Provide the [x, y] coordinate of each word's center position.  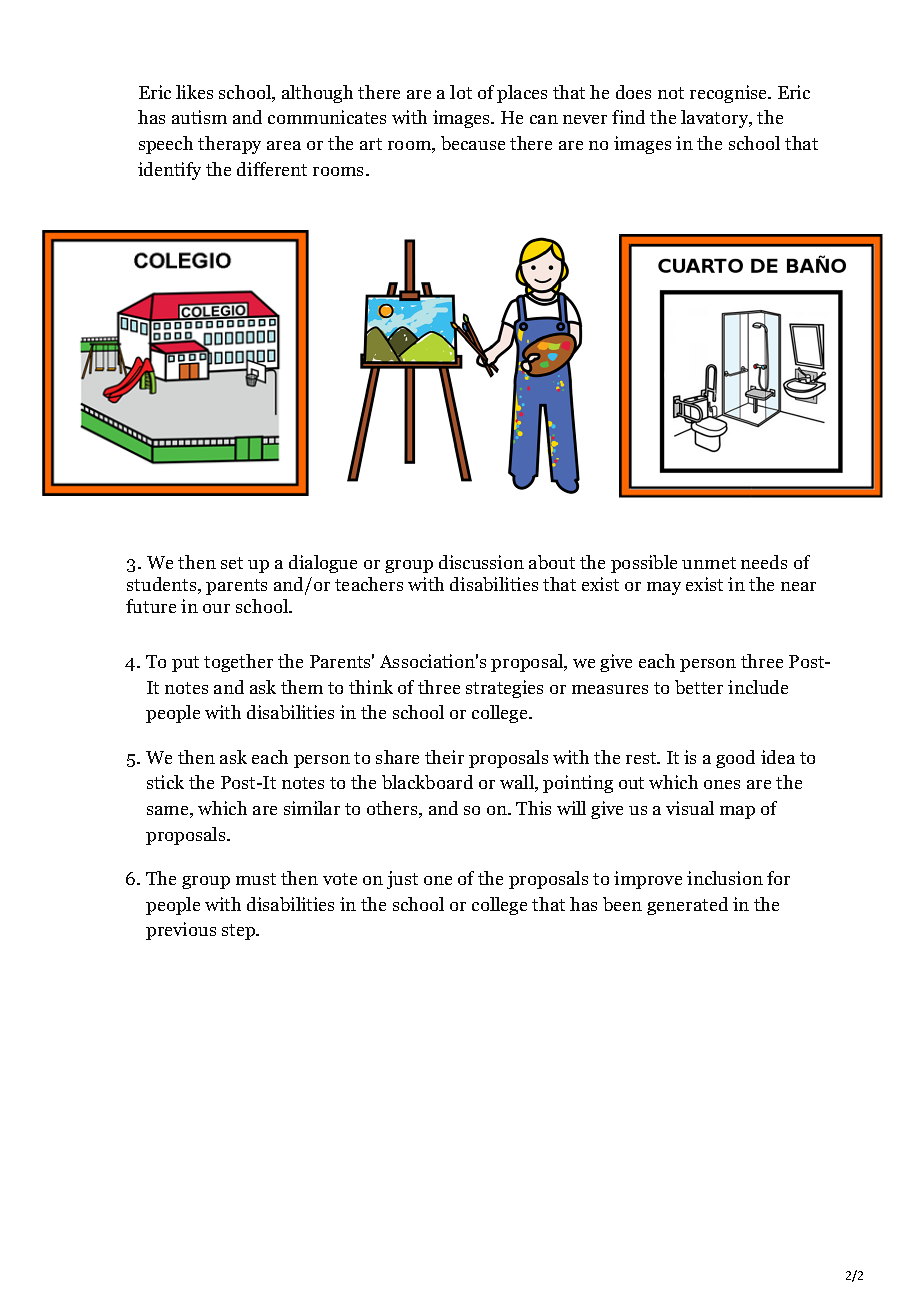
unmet [709, 563]
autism [199, 117]
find [628, 117]
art [371, 144]
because [473, 143]
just [402, 880]
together [238, 663]
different [272, 169]
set [232, 563]
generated [687, 906]
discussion [481, 562]
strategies [504, 689]
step [240, 932]
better [699, 687]
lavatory [715, 119]
